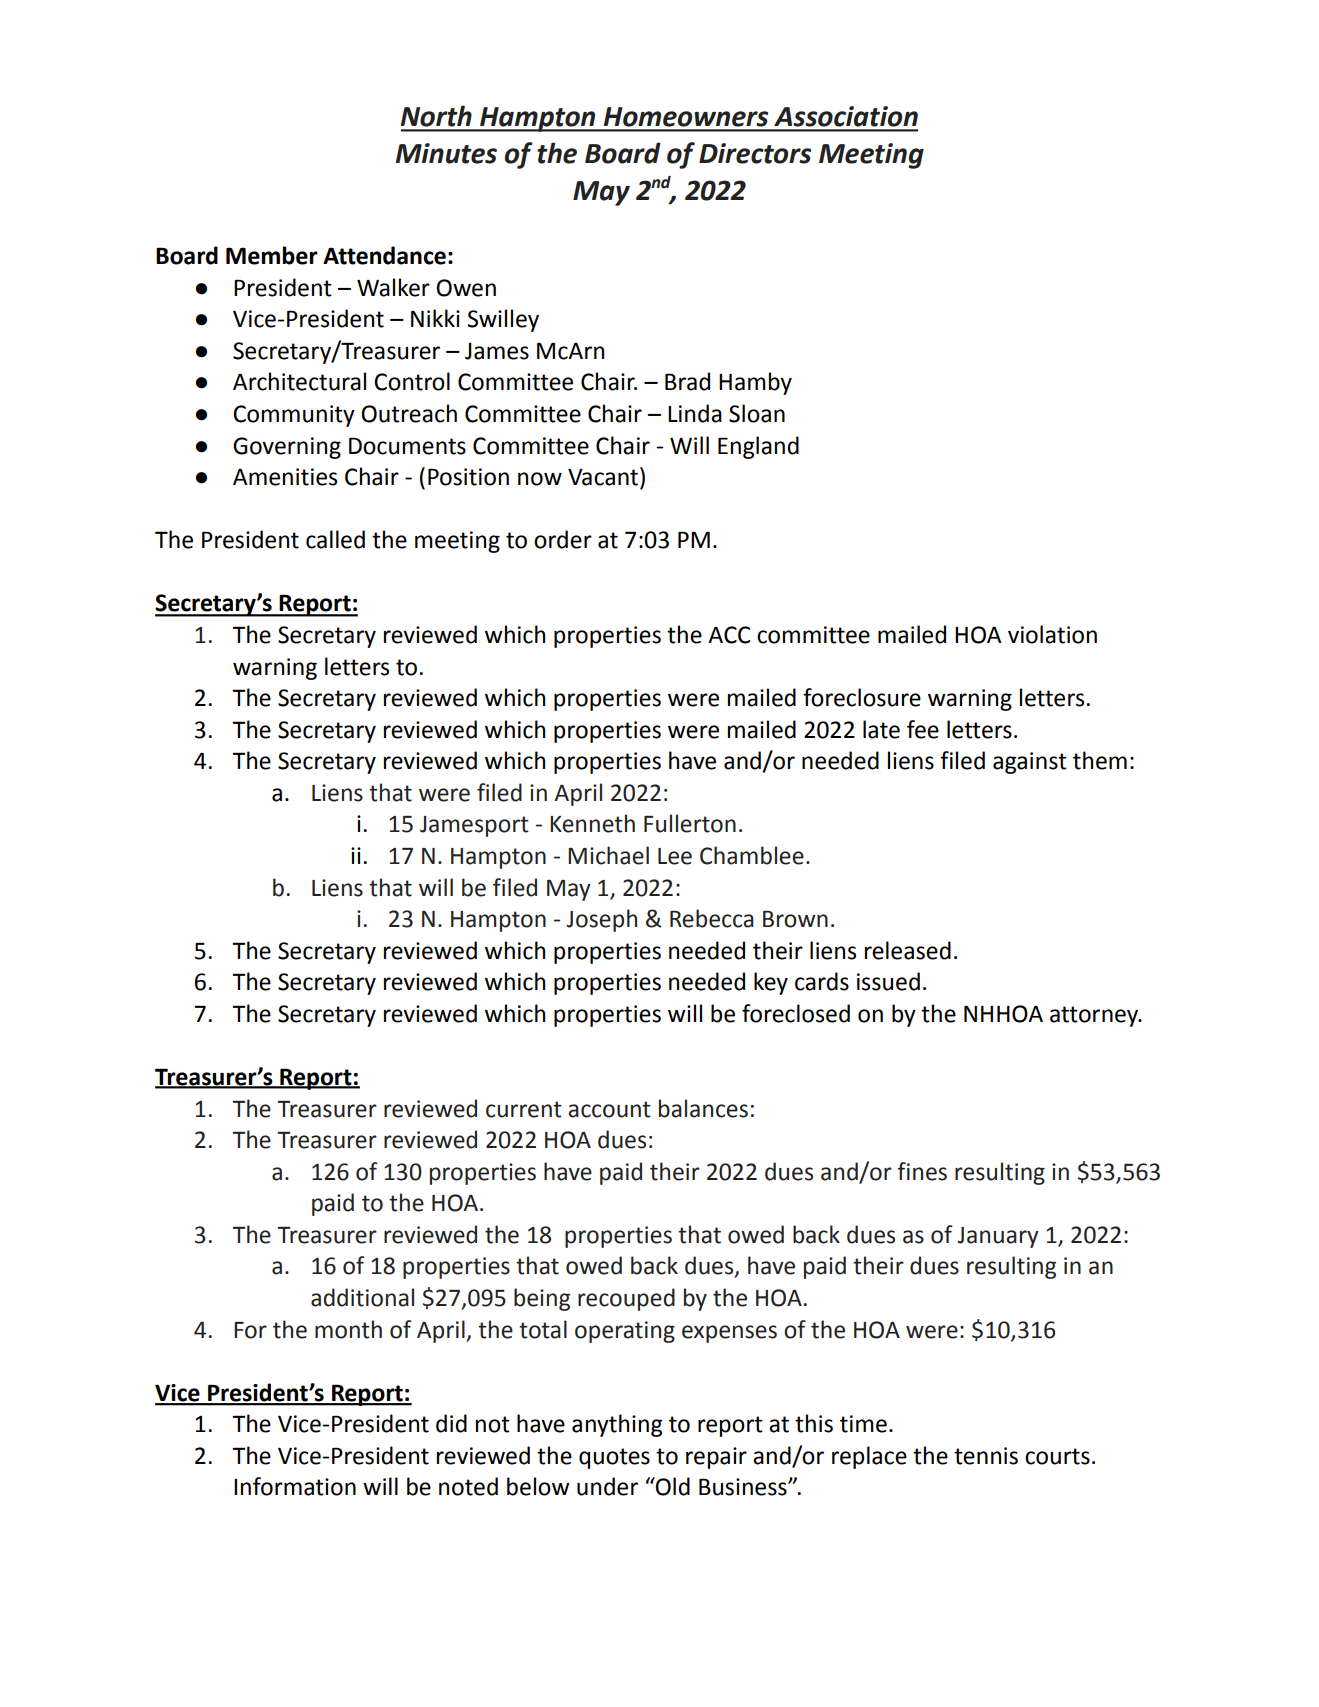 This image has height=1707, width=1319. What do you see at coordinates (757, 413) in the image?
I see `Sloan` at bounding box center [757, 413].
